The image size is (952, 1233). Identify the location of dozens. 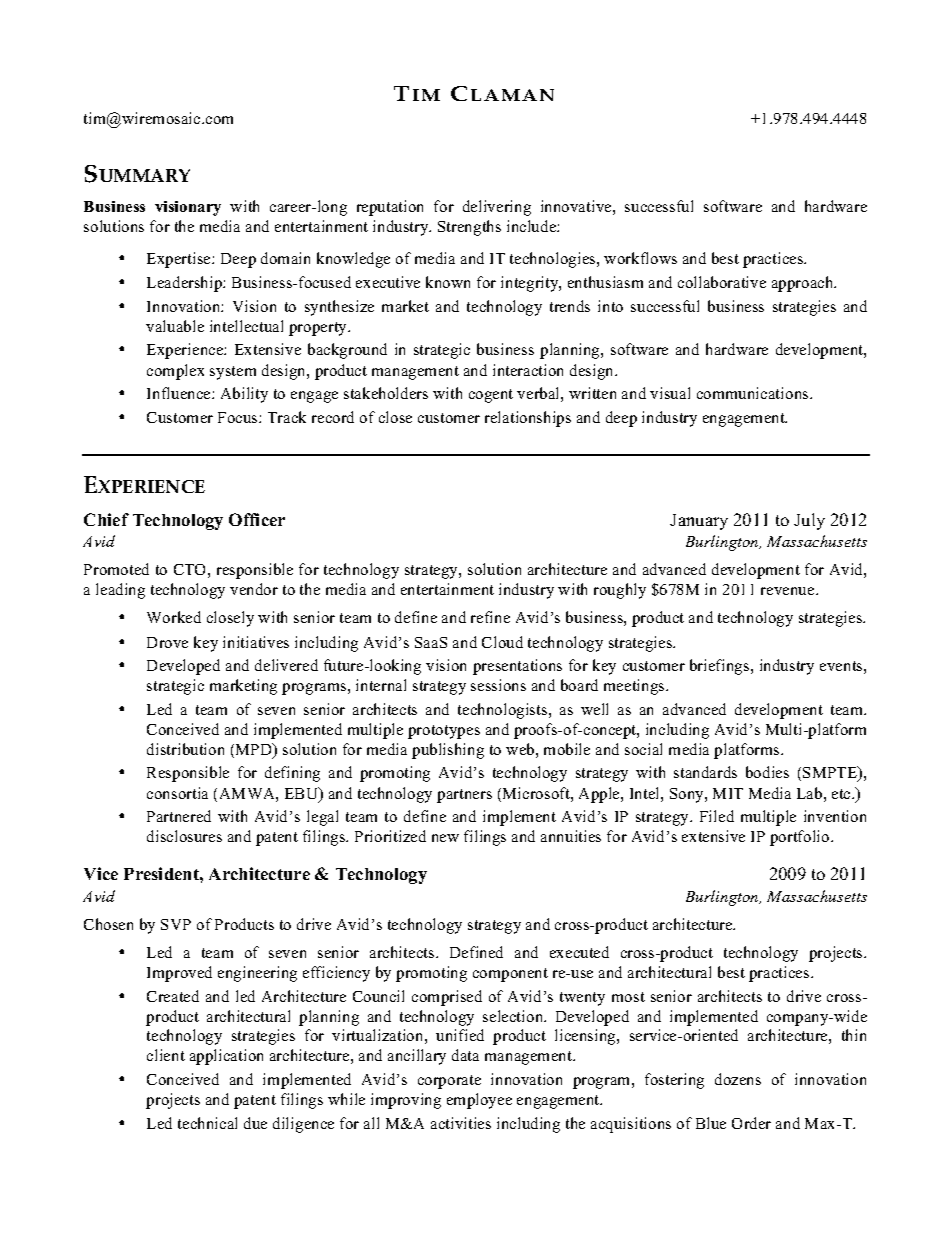
(738, 1079).
